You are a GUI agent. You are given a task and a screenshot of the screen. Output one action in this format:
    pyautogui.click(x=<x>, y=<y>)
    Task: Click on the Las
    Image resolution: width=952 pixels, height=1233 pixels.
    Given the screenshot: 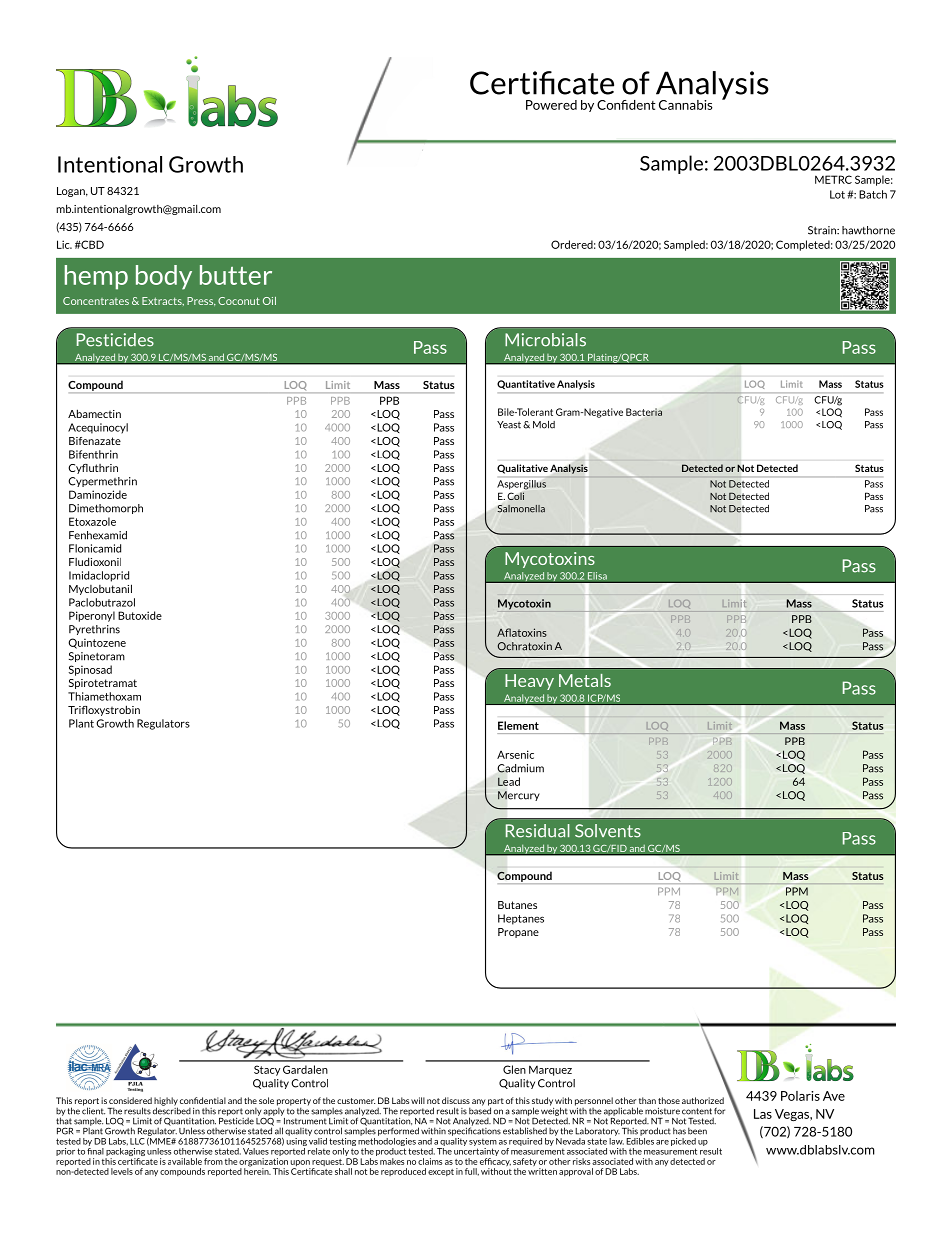 What is the action you would take?
    pyautogui.click(x=763, y=1114)
